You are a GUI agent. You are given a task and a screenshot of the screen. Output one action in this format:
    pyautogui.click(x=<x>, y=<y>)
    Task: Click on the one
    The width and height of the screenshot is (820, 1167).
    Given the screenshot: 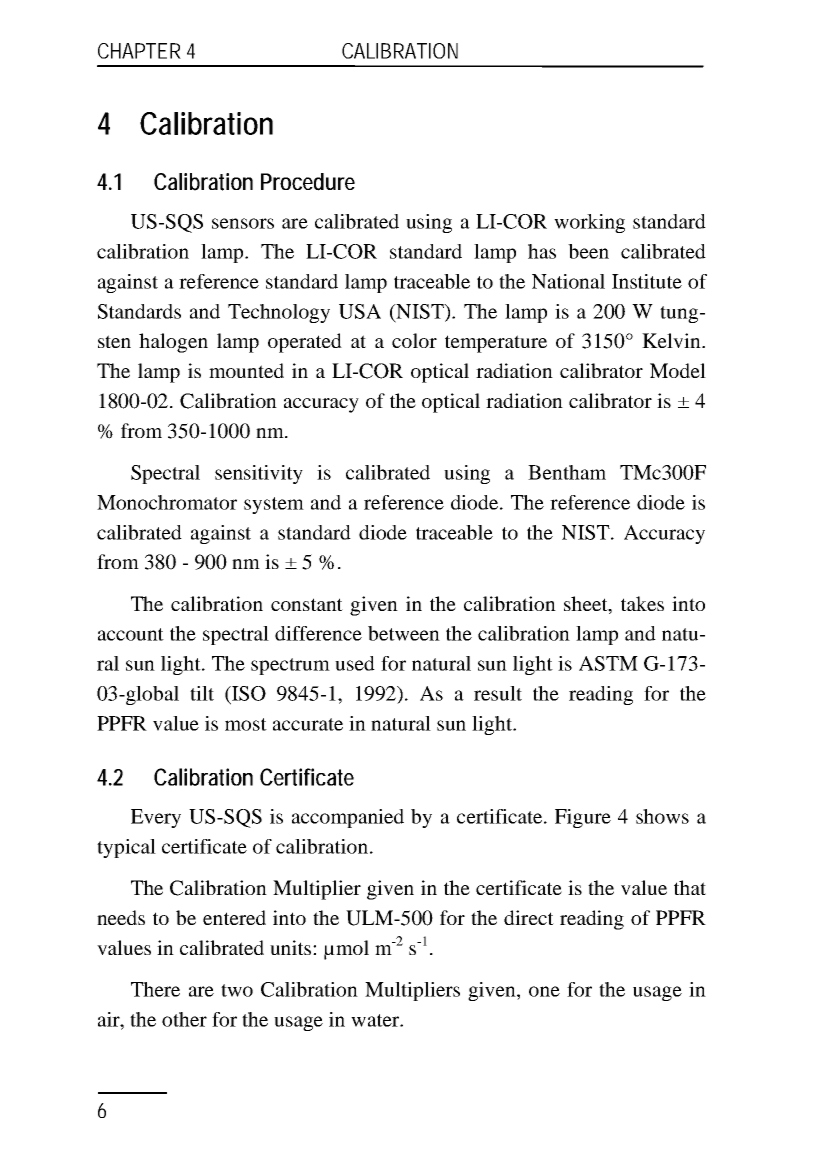 What is the action you would take?
    pyautogui.click(x=544, y=991)
